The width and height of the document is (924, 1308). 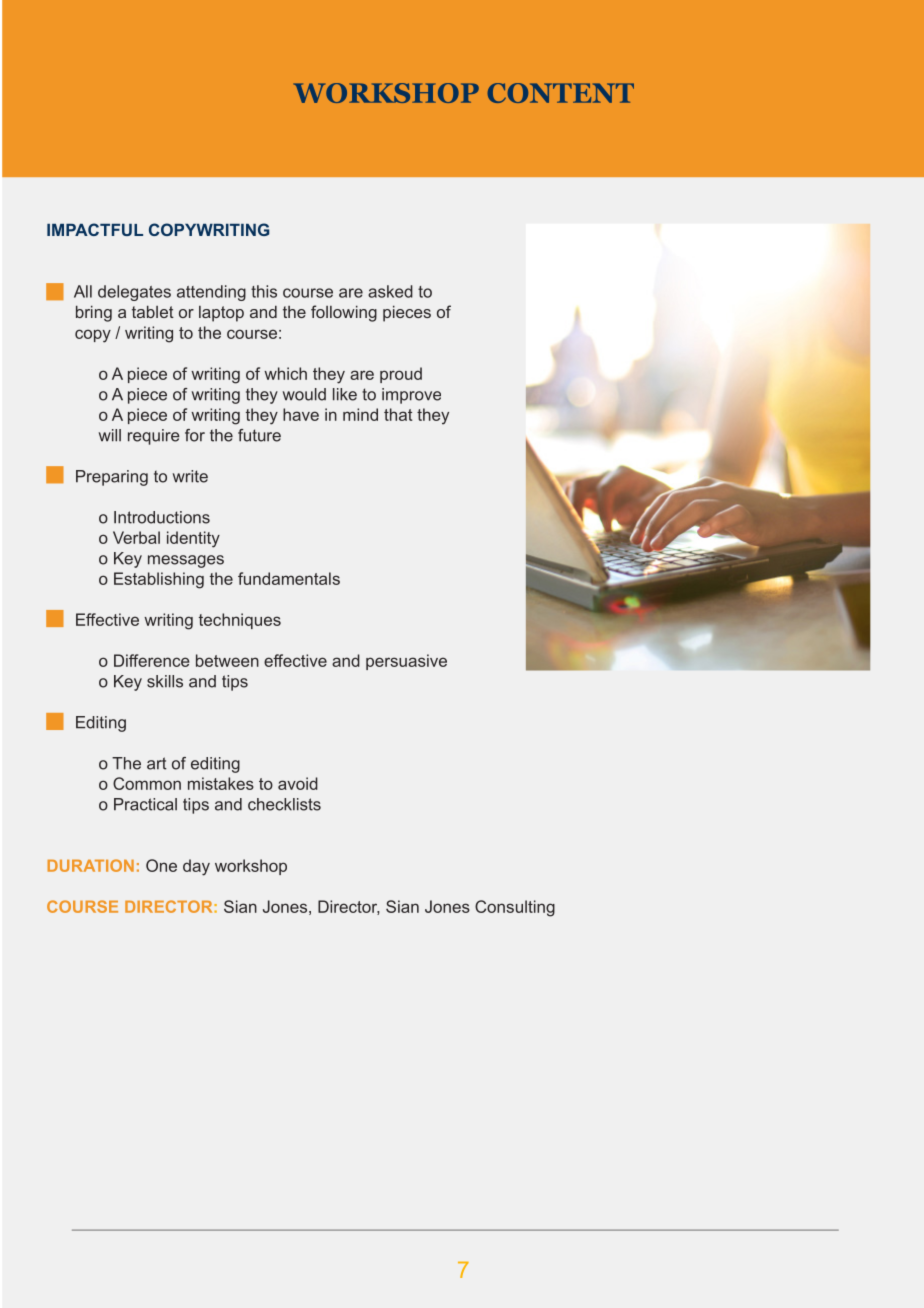 I want to click on Consulting, so click(x=515, y=908).
